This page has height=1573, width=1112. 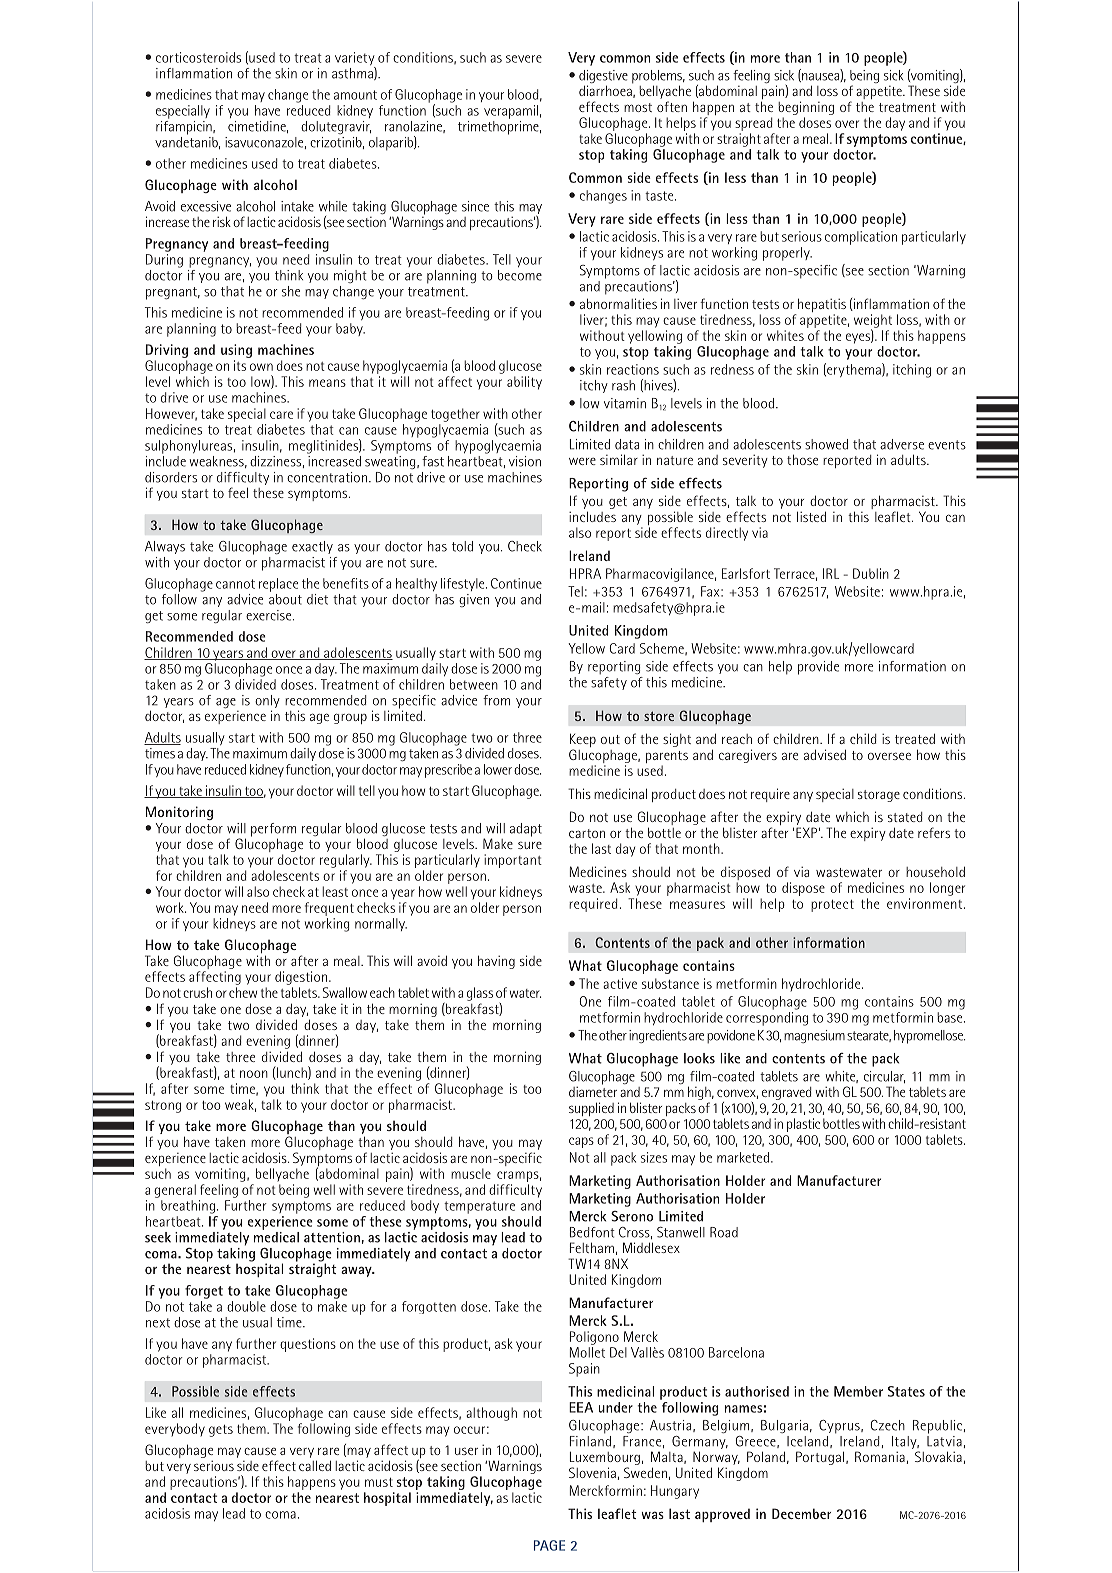 I want to click on circular, so click(x=884, y=1077).
